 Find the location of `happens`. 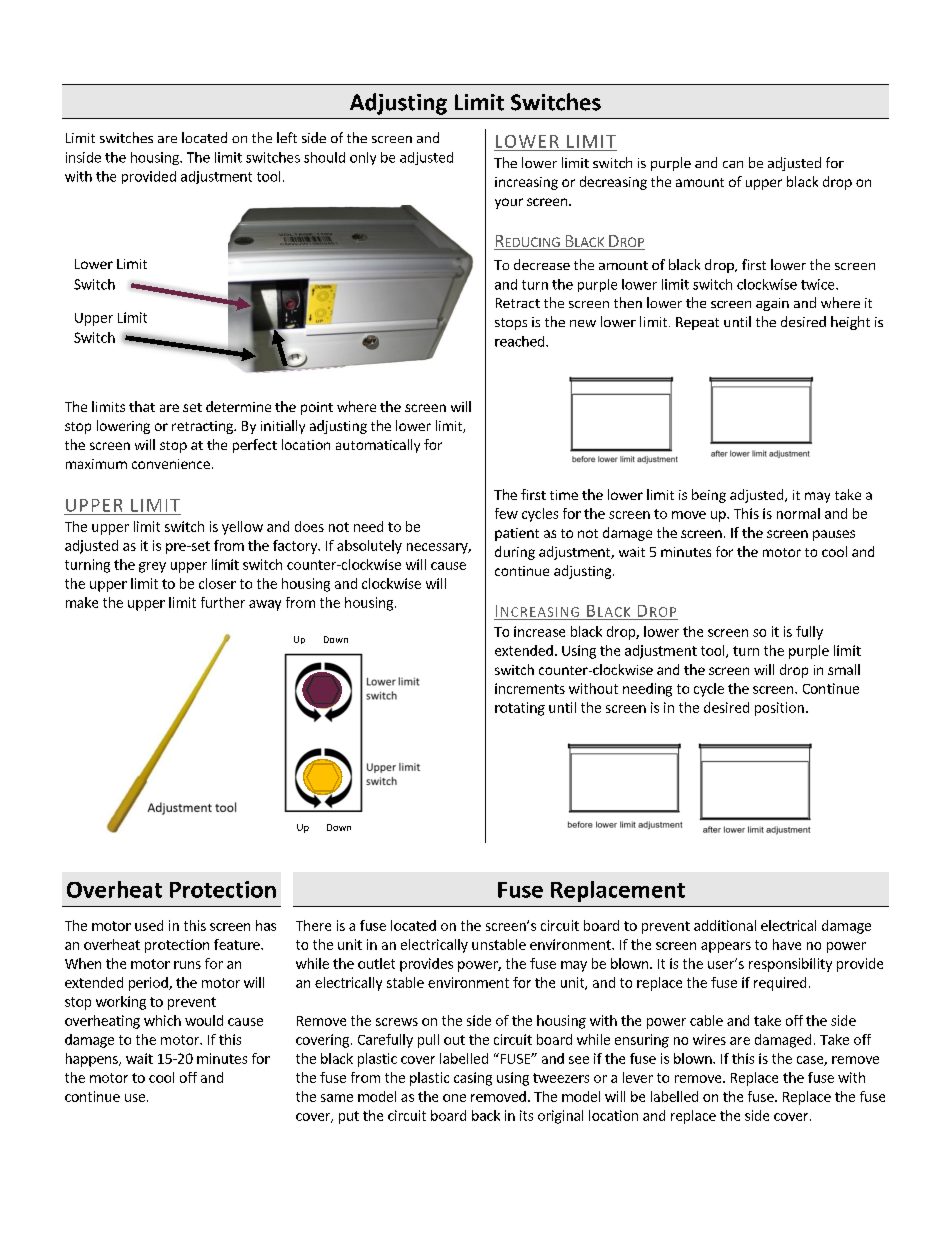

happens is located at coordinates (93, 1060).
